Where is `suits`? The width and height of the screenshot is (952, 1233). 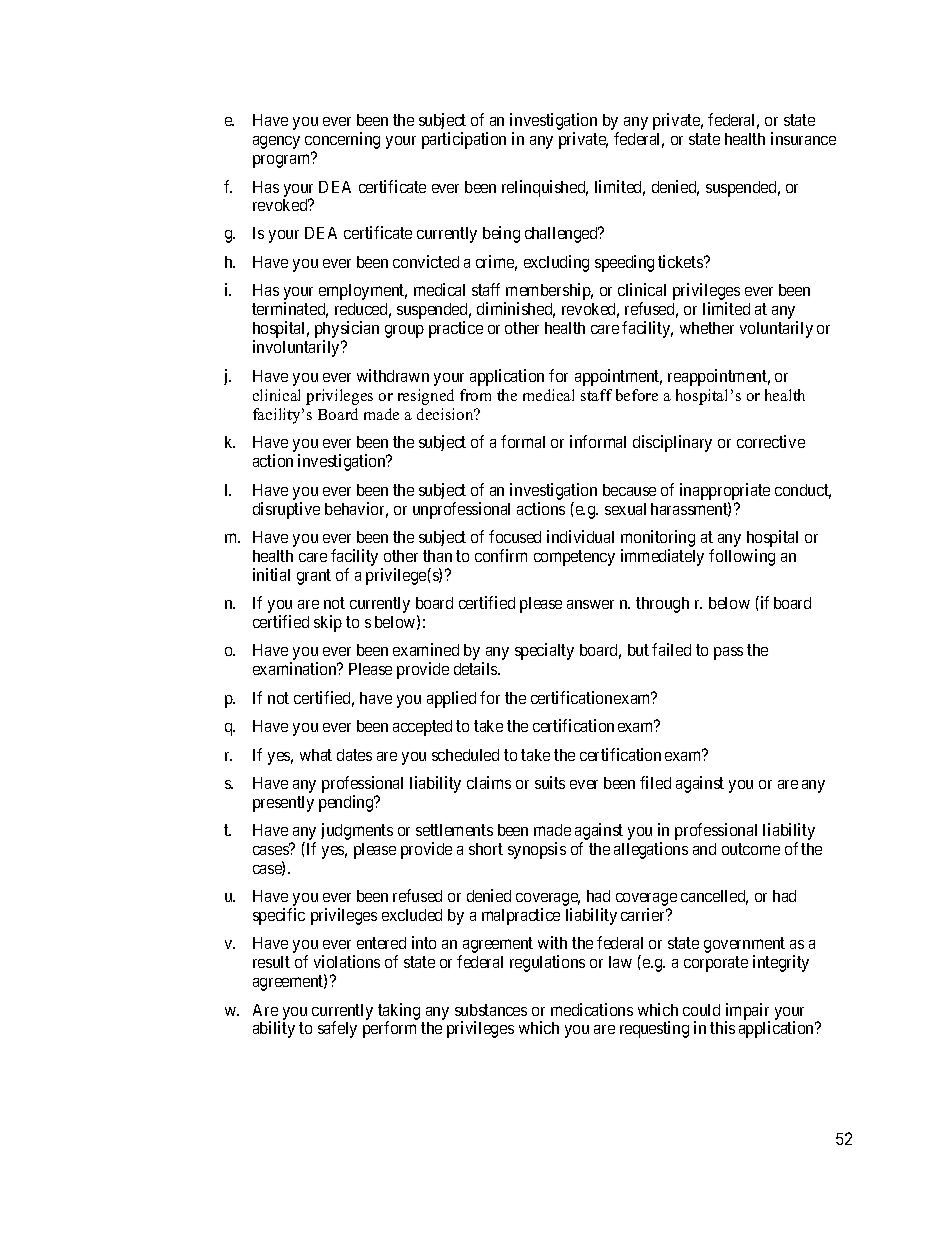
suits is located at coordinates (550, 782).
